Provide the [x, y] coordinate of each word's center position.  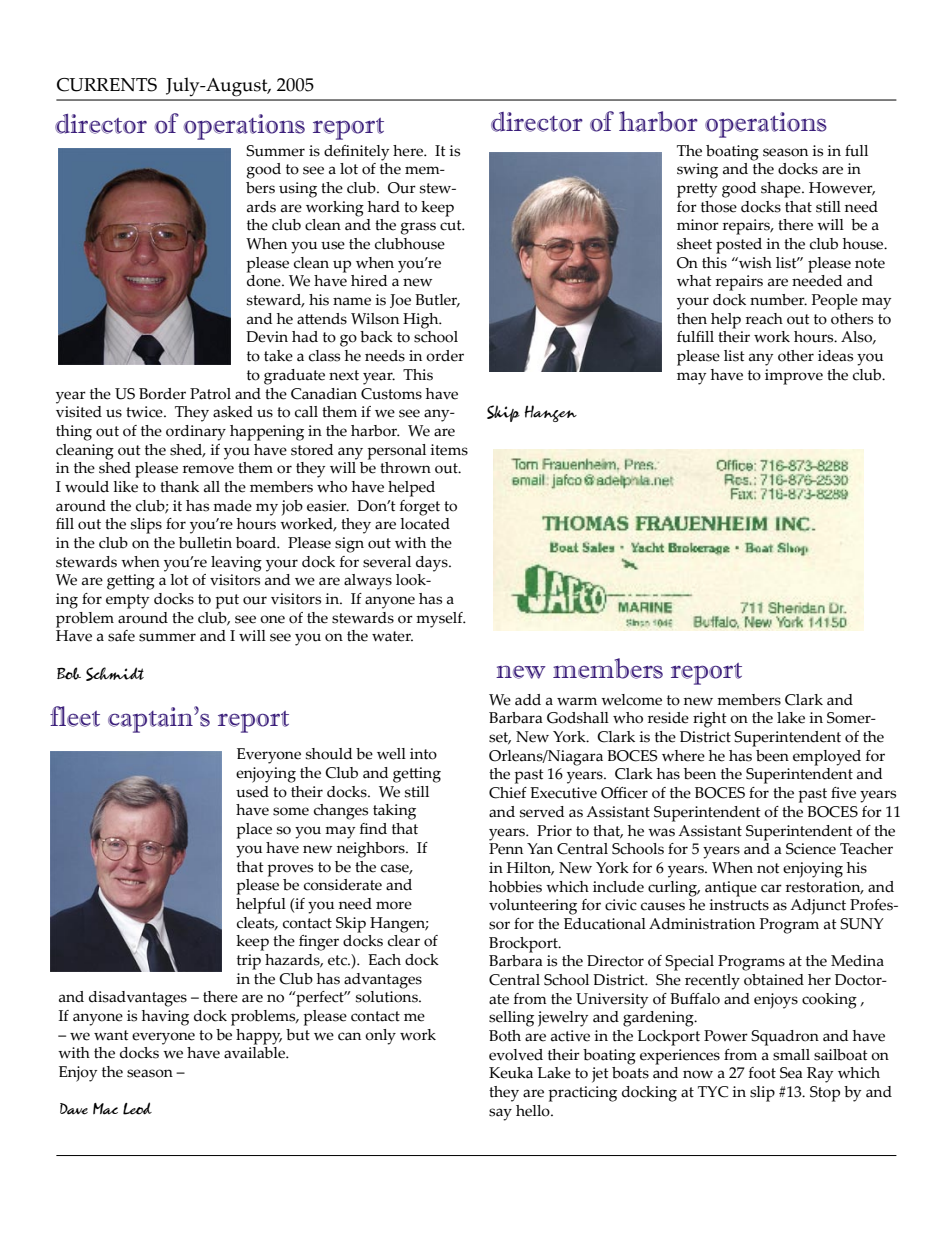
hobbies [515, 887]
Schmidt [115, 674]
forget [420, 508]
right [710, 720]
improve [794, 377]
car [771, 888]
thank [179, 487]
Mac [105, 1109]
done [265, 281]
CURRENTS [107, 85]
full [856, 151]
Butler [437, 300]
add [528, 700]
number [778, 300]
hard [384, 207]
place [254, 831]
